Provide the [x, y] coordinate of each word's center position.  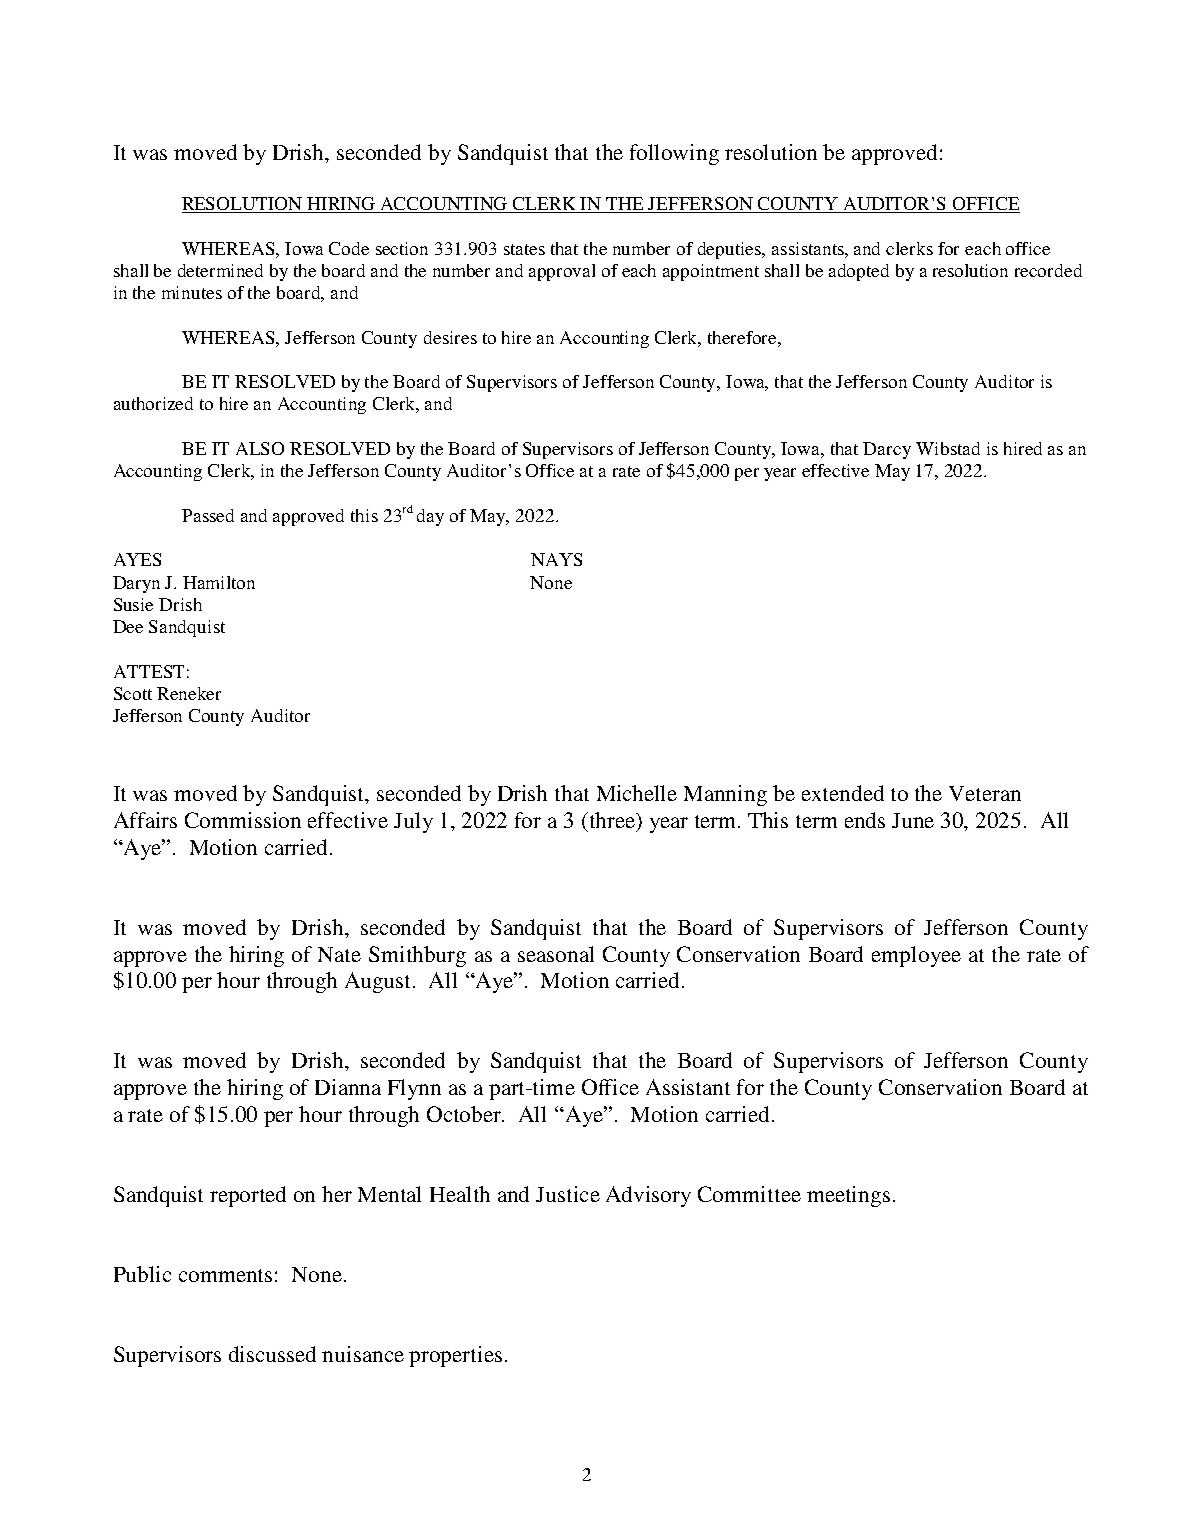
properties [455, 1356]
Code [349, 248]
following [674, 154]
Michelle [637, 793]
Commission [243, 820]
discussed [272, 1354]
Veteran [985, 793]
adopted [859, 272]
